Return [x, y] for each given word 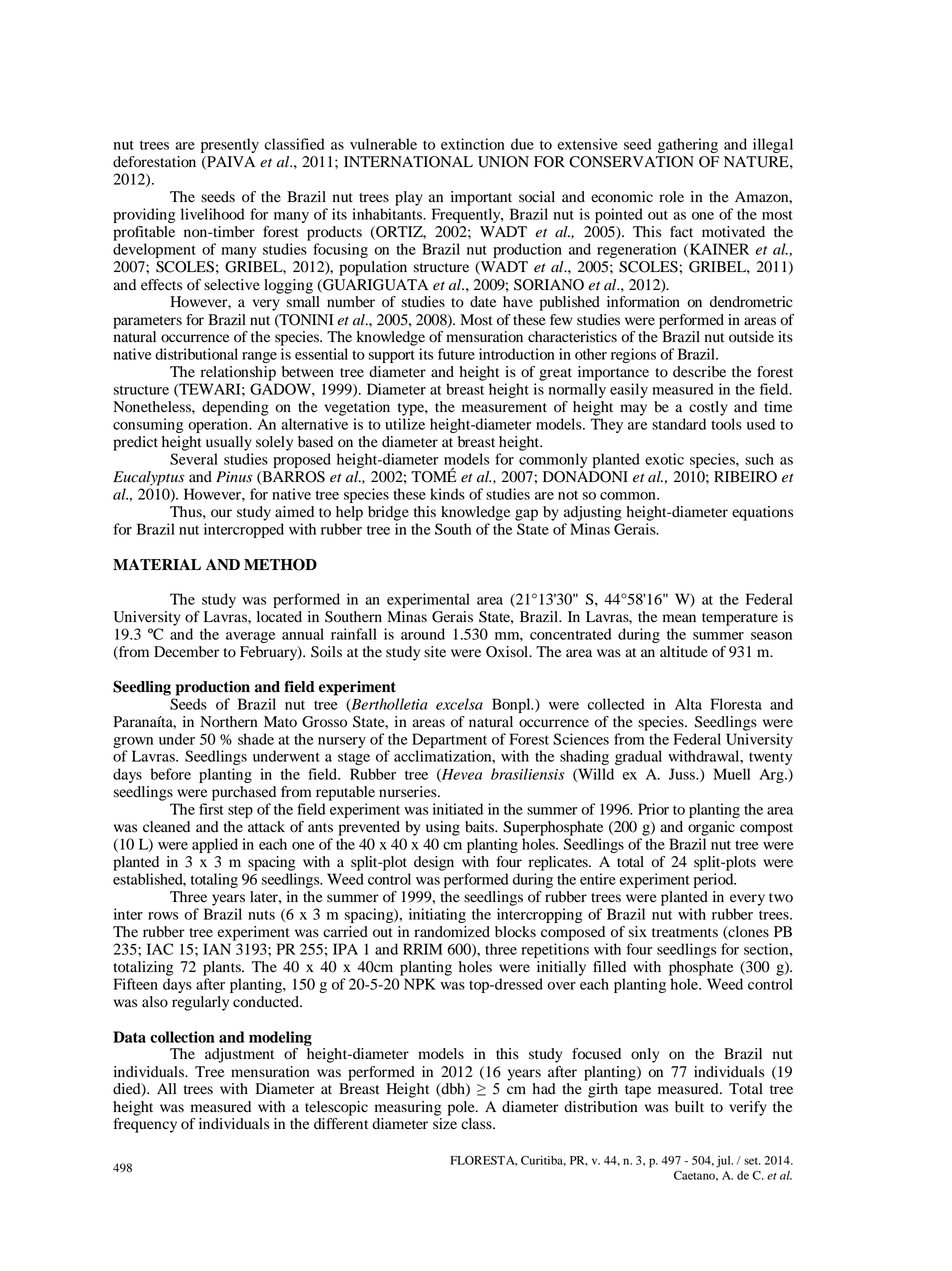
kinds [447, 494]
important [481, 198]
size [445, 1124]
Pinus [234, 476]
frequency [145, 1125]
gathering [688, 145]
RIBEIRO [745, 477]
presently [230, 145]
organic [711, 828]
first [211, 809]
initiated [458, 809]
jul [724, 1162]
